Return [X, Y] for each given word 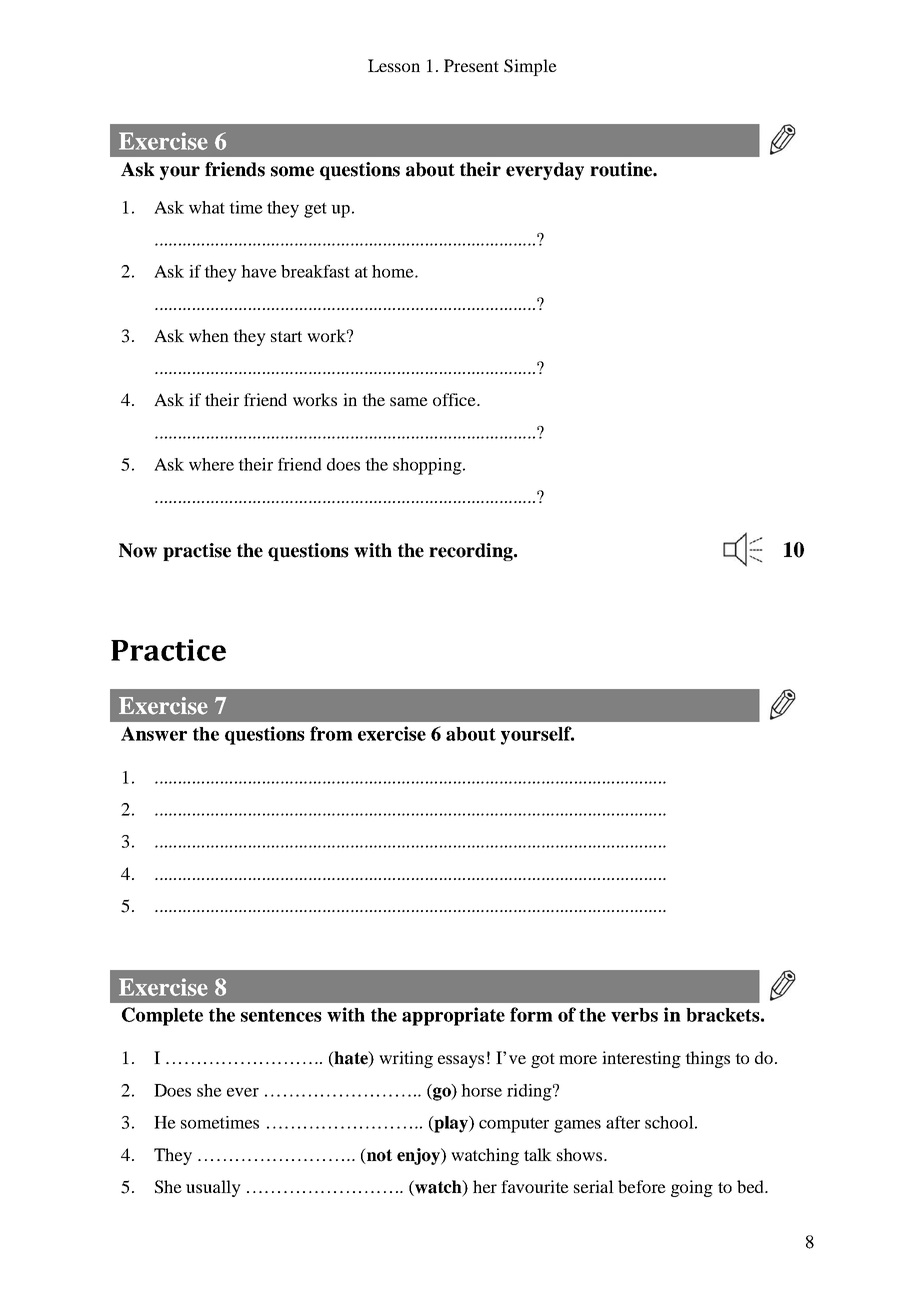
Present [471, 65]
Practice [168, 650]
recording [472, 552]
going [692, 1188]
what [207, 207]
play [451, 1124]
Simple [530, 67]
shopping [427, 466]
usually [213, 1188]
